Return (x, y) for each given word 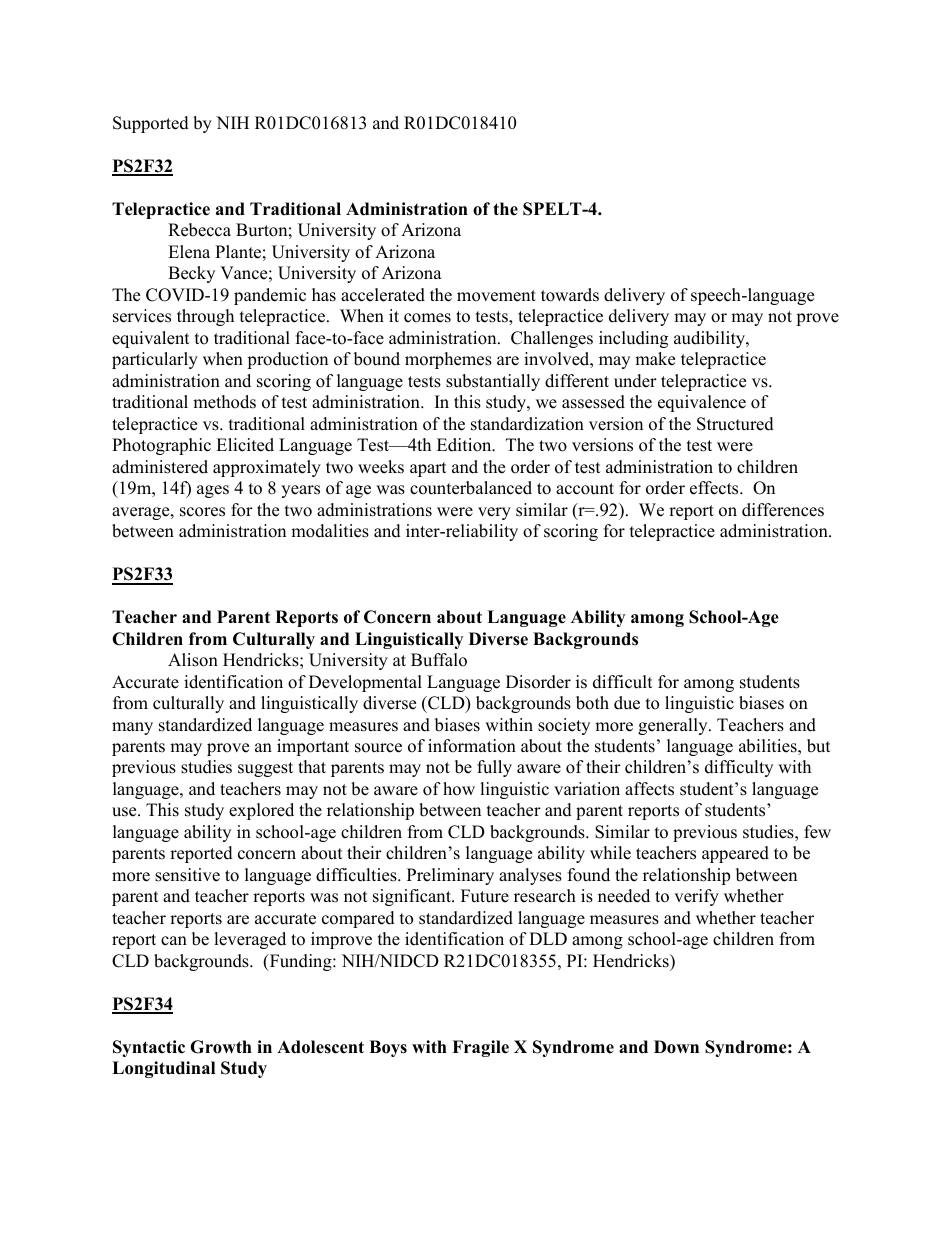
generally (674, 726)
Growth (221, 1047)
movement (496, 296)
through (205, 317)
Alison (193, 660)
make (655, 359)
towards (570, 295)
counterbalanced (471, 488)
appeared (735, 854)
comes (427, 318)
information (472, 746)
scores (202, 512)
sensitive (187, 875)
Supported (151, 124)
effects (715, 488)
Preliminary (450, 876)
